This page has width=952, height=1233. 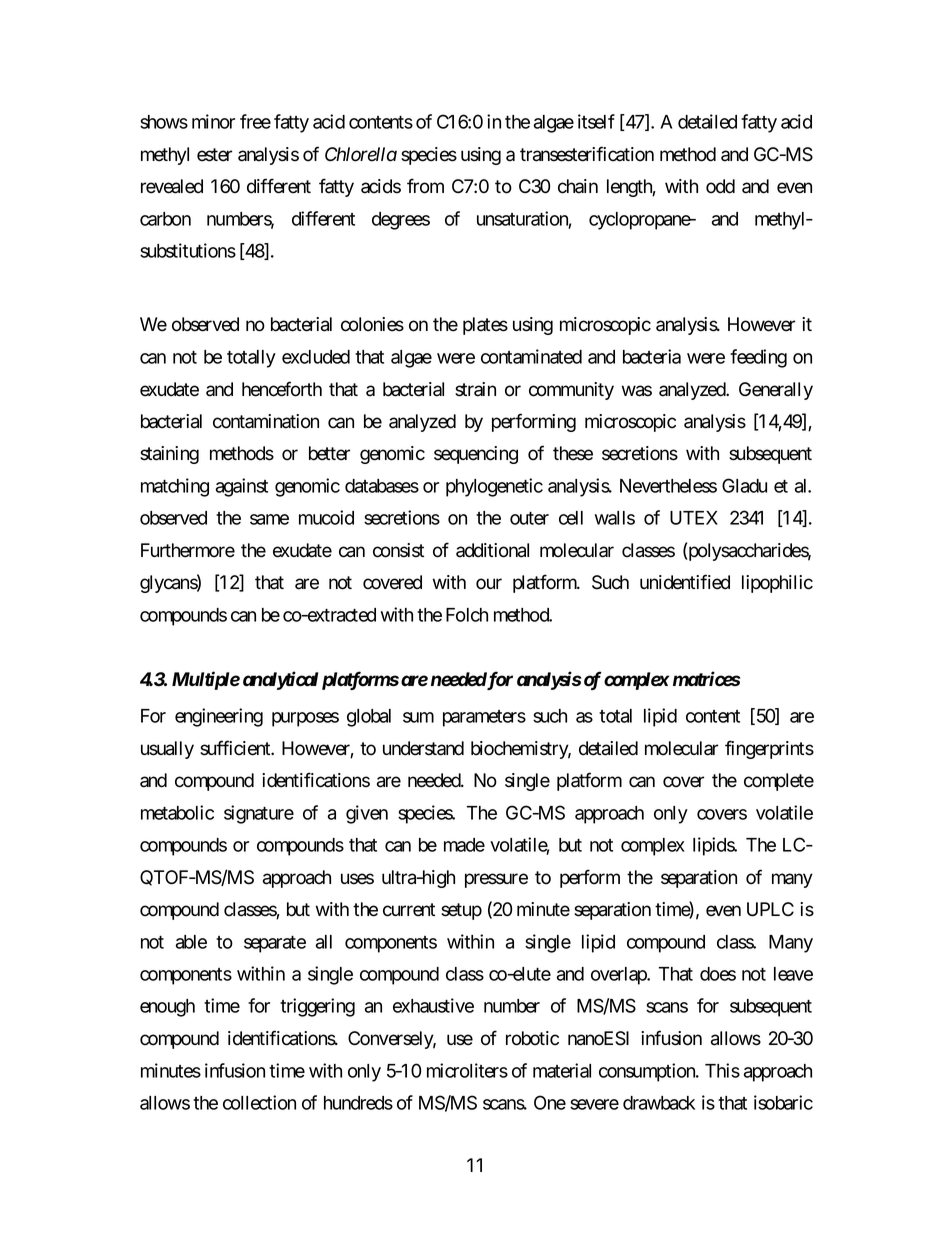 I want to click on signature, so click(x=259, y=814).
